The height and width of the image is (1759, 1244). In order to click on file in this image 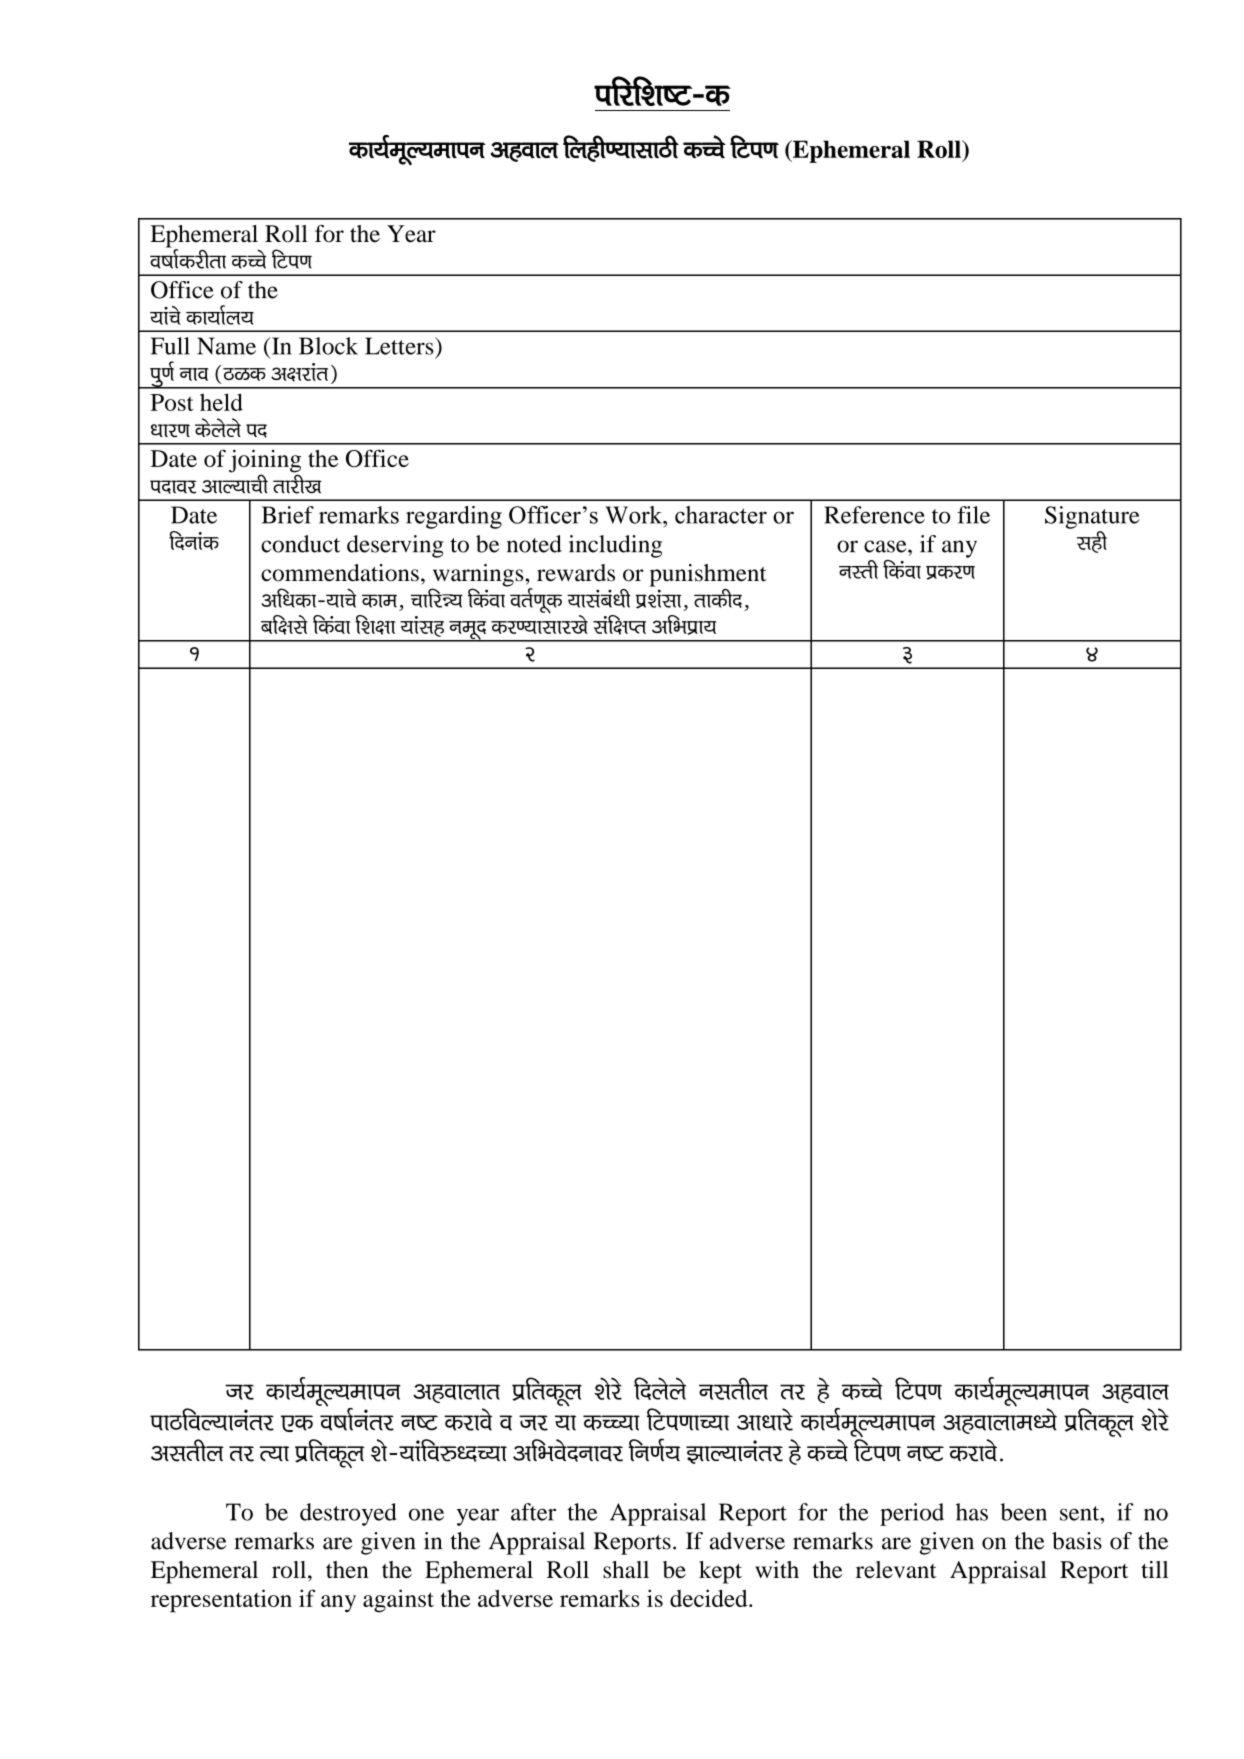, I will do `click(973, 515)`.
